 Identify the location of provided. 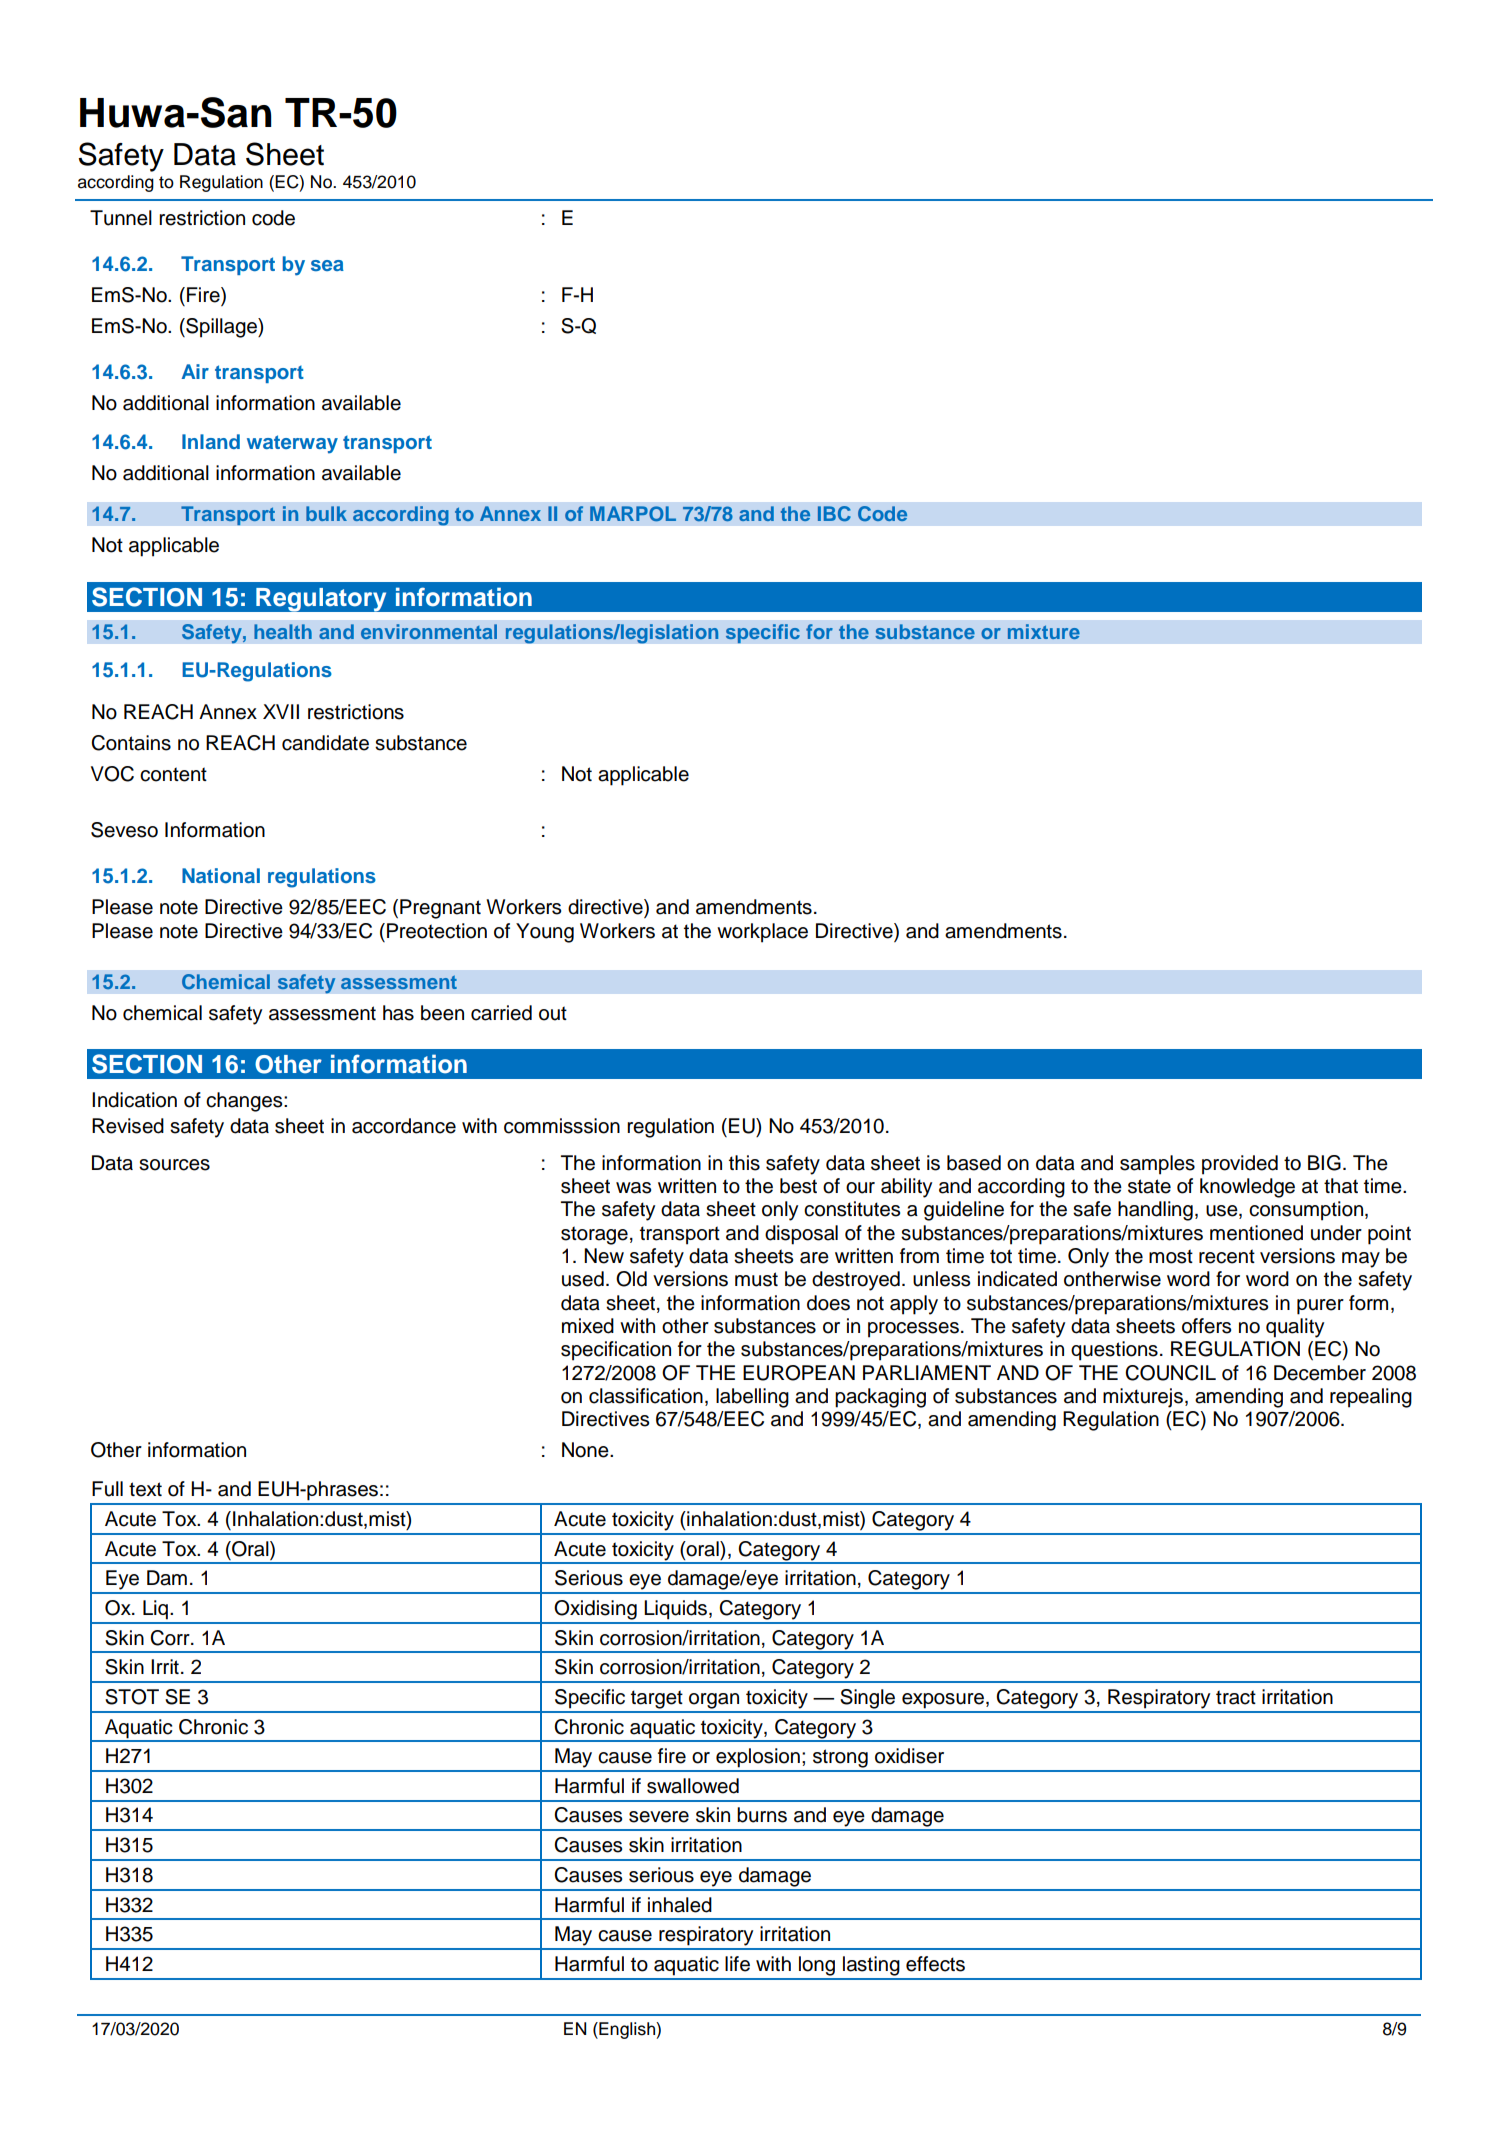
(1240, 1165).
